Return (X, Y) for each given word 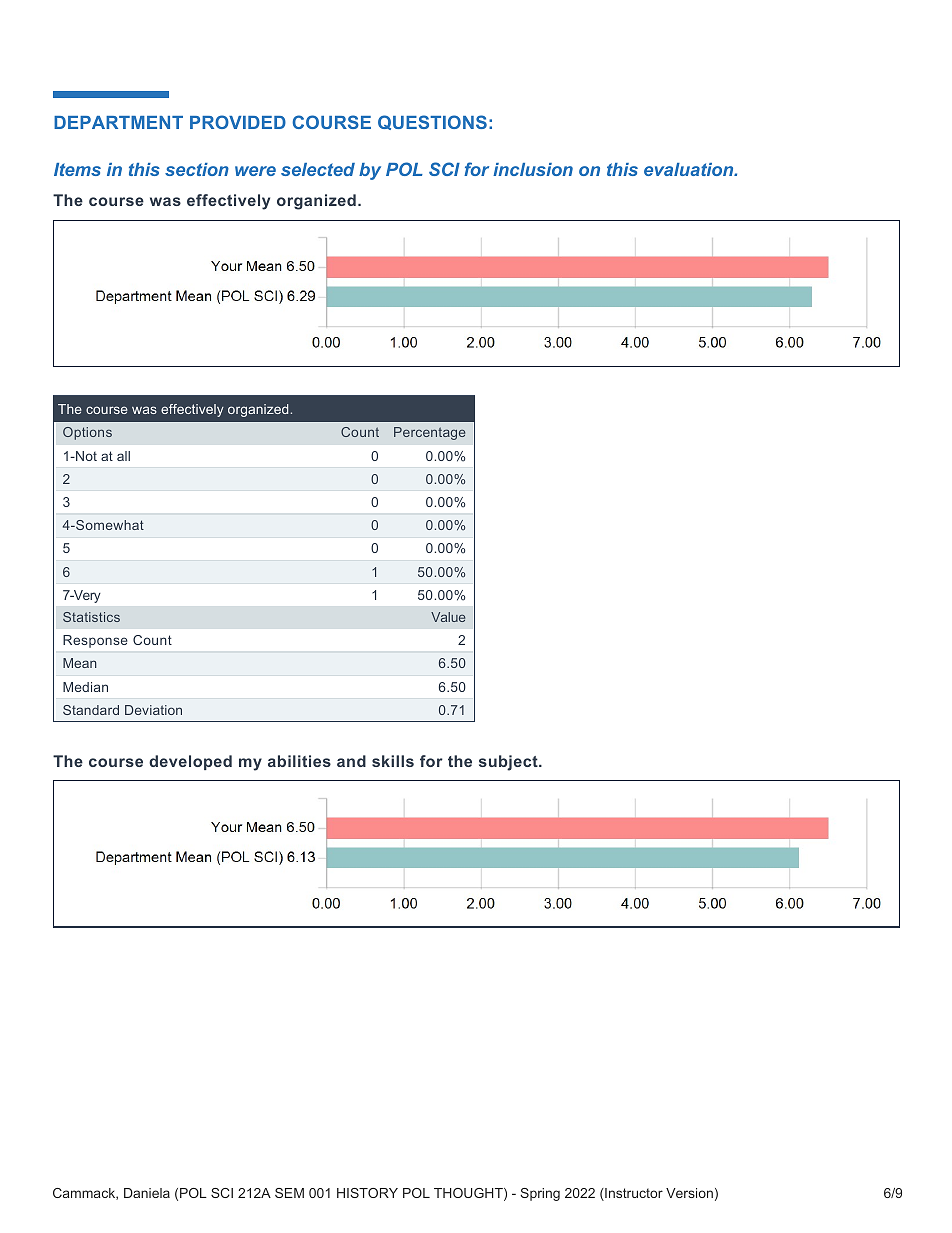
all (123, 456)
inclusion (533, 169)
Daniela (147, 1193)
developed (190, 762)
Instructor (633, 1194)
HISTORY (367, 1193)
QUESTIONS (432, 122)
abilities (299, 761)
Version (689, 1193)
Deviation (153, 710)
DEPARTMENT (118, 122)
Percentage (429, 433)
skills (393, 761)
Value (448, 617)
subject (509, 763)
